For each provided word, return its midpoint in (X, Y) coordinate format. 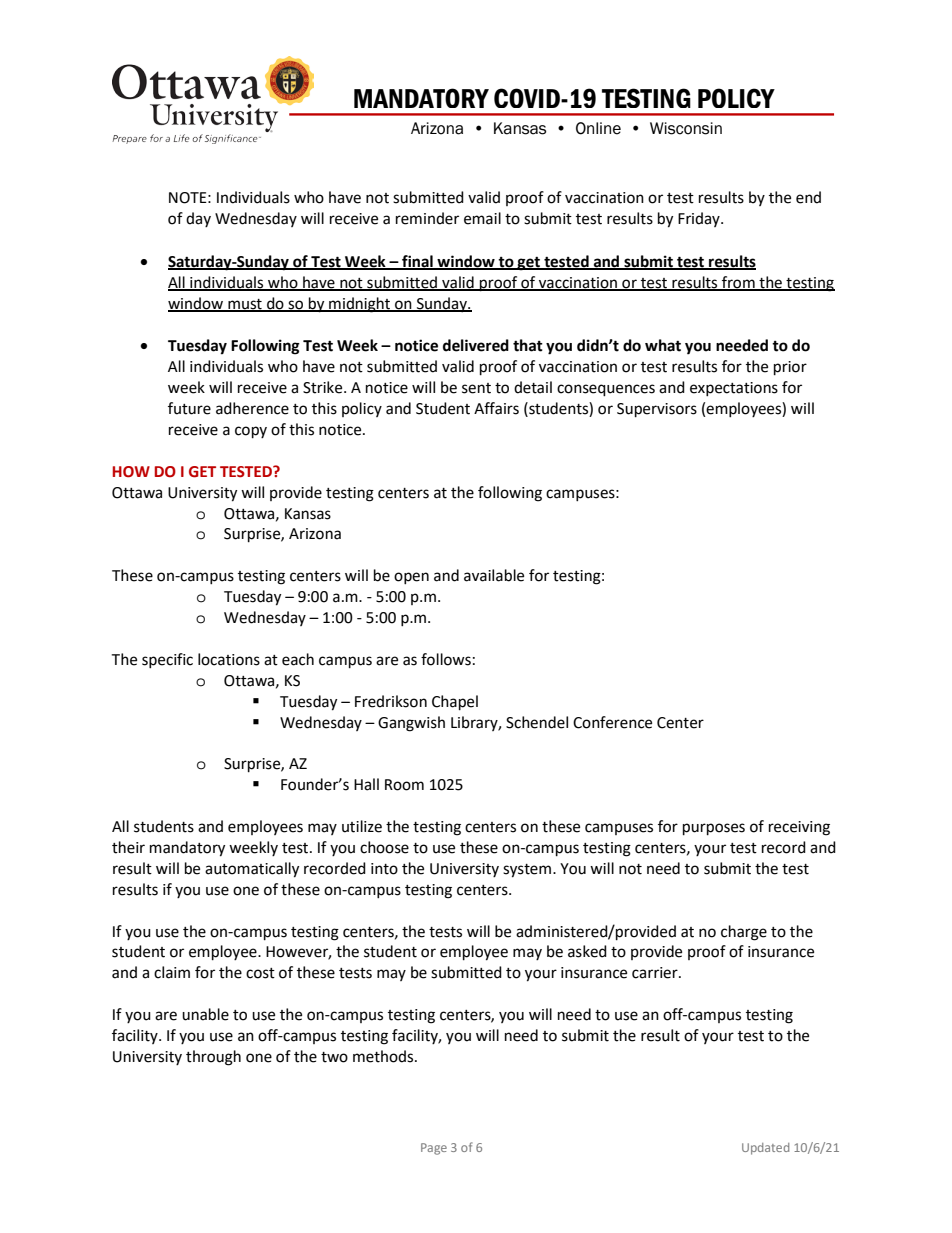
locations (229, 659)
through (213, 1058)
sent (476, 388)
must (245, 305)
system (527, 871)
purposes (714, 829)
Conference (612, 722)
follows (446, 659)
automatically (252, 870)
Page (434, 1149)
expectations (734, 389)
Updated (765, 1149)
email (482, 218)
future (189, 408)
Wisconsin (686, 128)
